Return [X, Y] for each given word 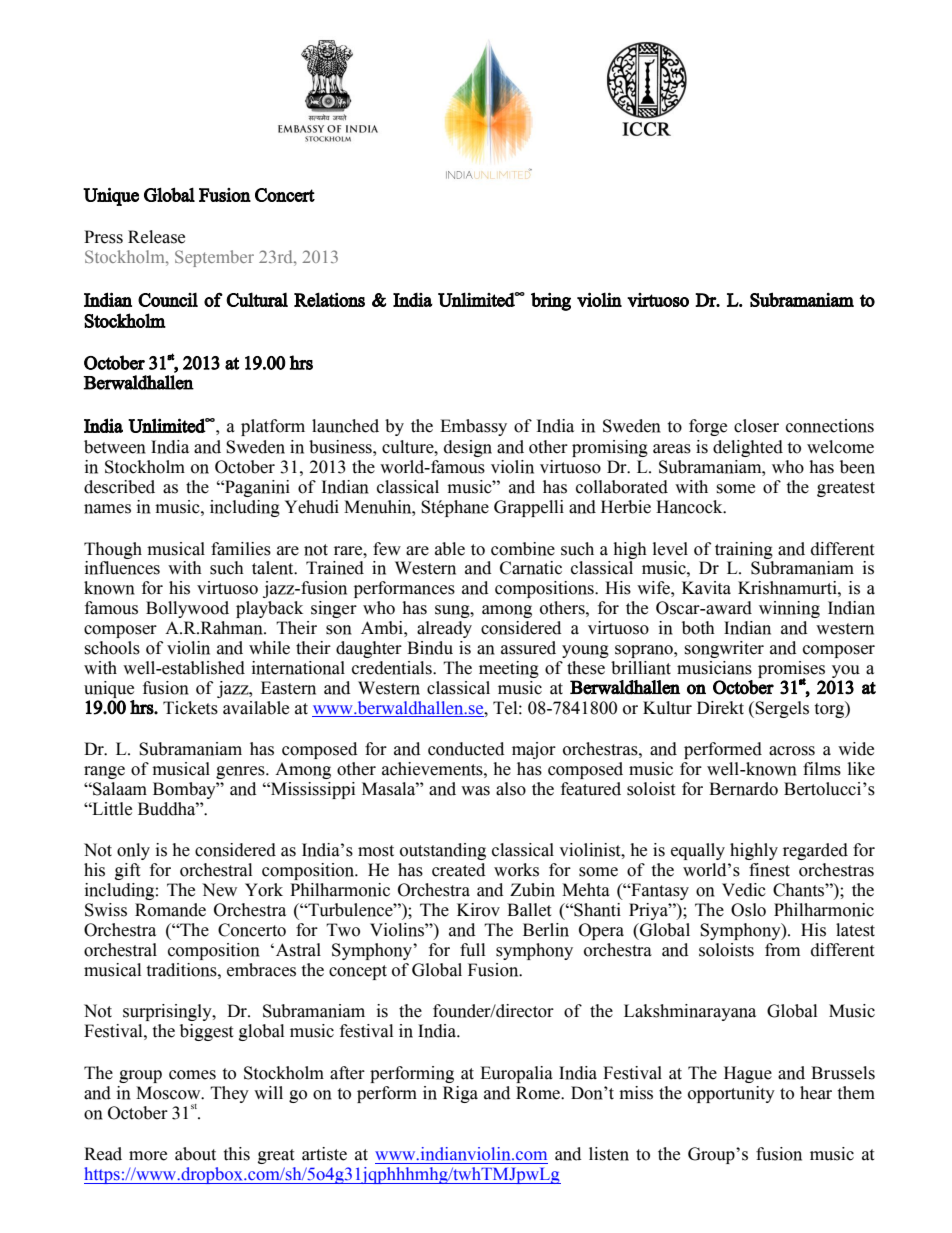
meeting [509, 669]
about [195, 1154]
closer [756, 426]
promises [791, 670]
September [214, 258]
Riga [460, 1094]
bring [551, 301]
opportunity [731, 1094]
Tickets [190, 708]
